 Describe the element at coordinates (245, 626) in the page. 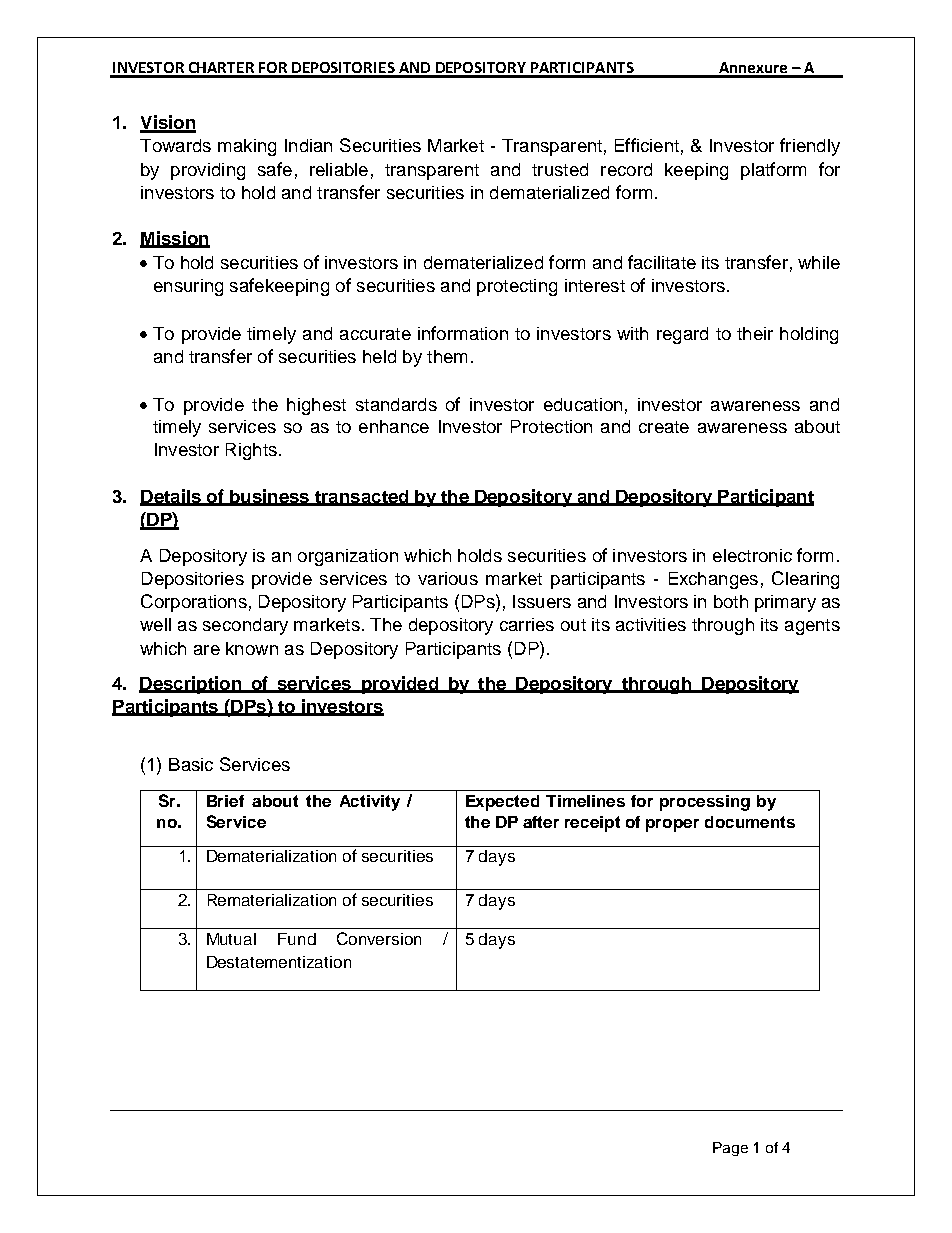

I see `secondary` at that location.
